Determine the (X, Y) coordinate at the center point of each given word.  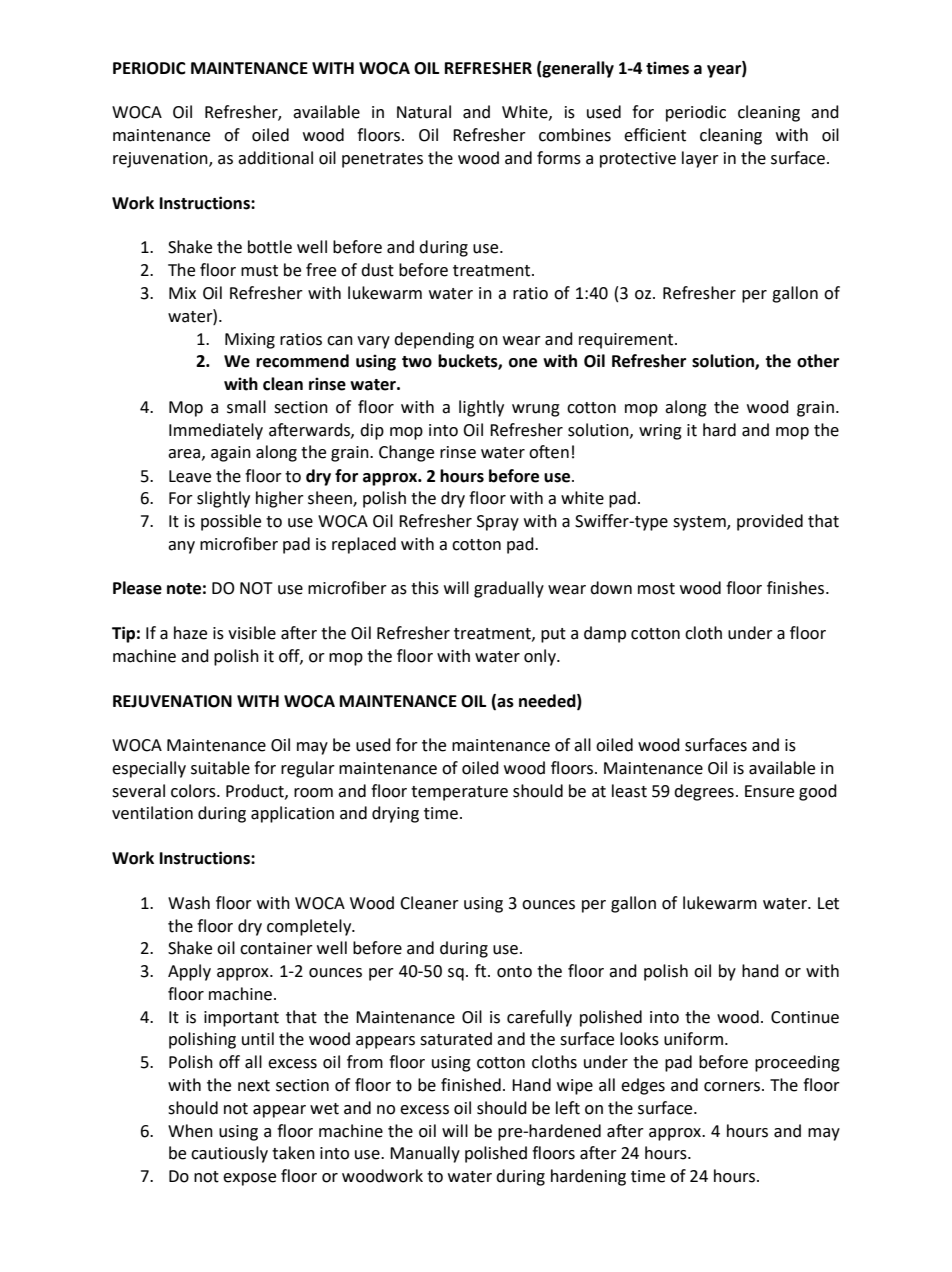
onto (514, 972)
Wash (189, 903)
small (246, 407)
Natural (424, 112)
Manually (425, 1154)
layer (700, 159)
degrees (704, 792)
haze (190, 633)
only (541, 657)
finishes (797, 588)
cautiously (229, 1154)
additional (275, 158)
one (523, 363)
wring (660, 432)
